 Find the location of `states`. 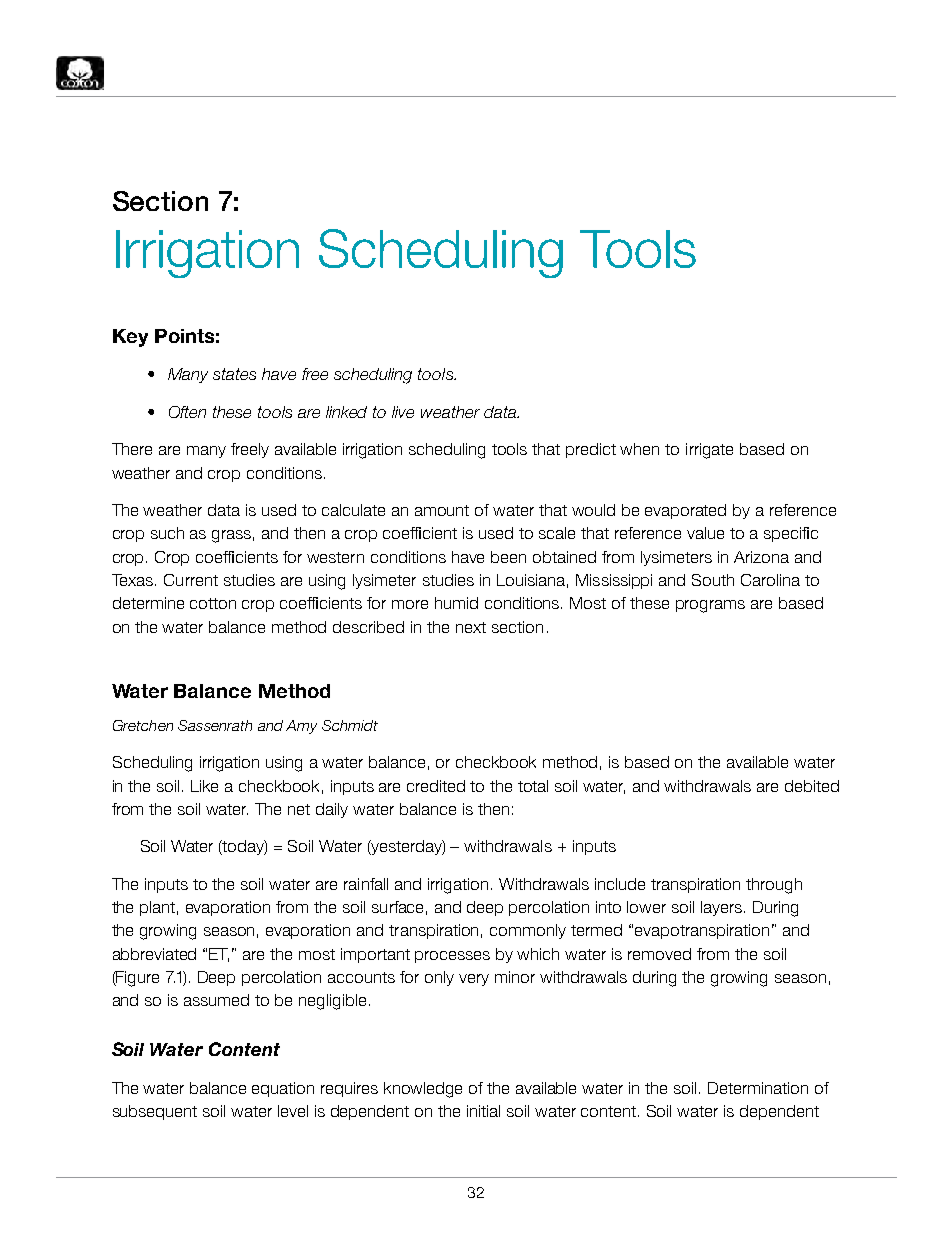

states is located at coordinates (234, 374).
